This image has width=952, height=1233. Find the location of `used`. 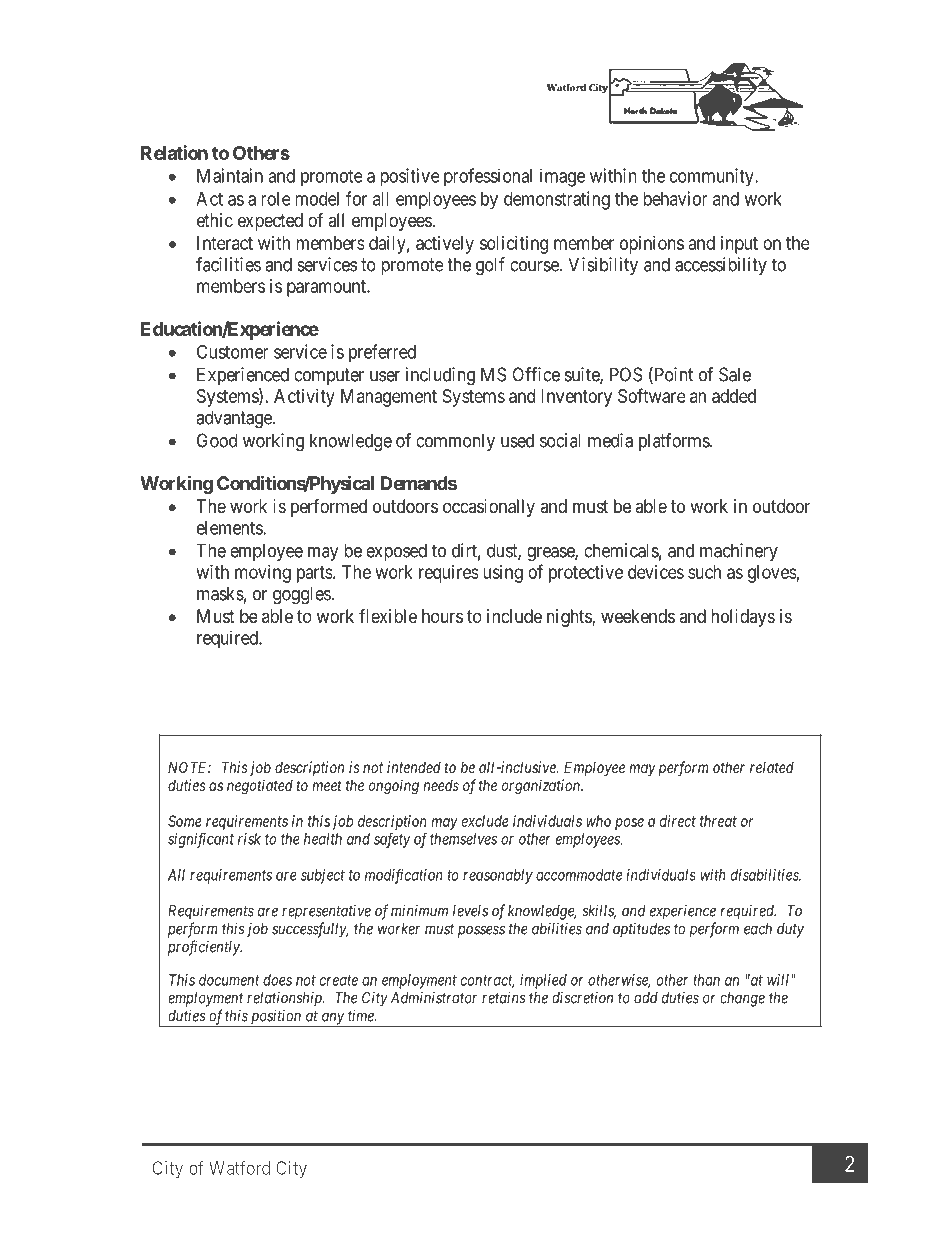

used is located at coordinates (517, 440).
